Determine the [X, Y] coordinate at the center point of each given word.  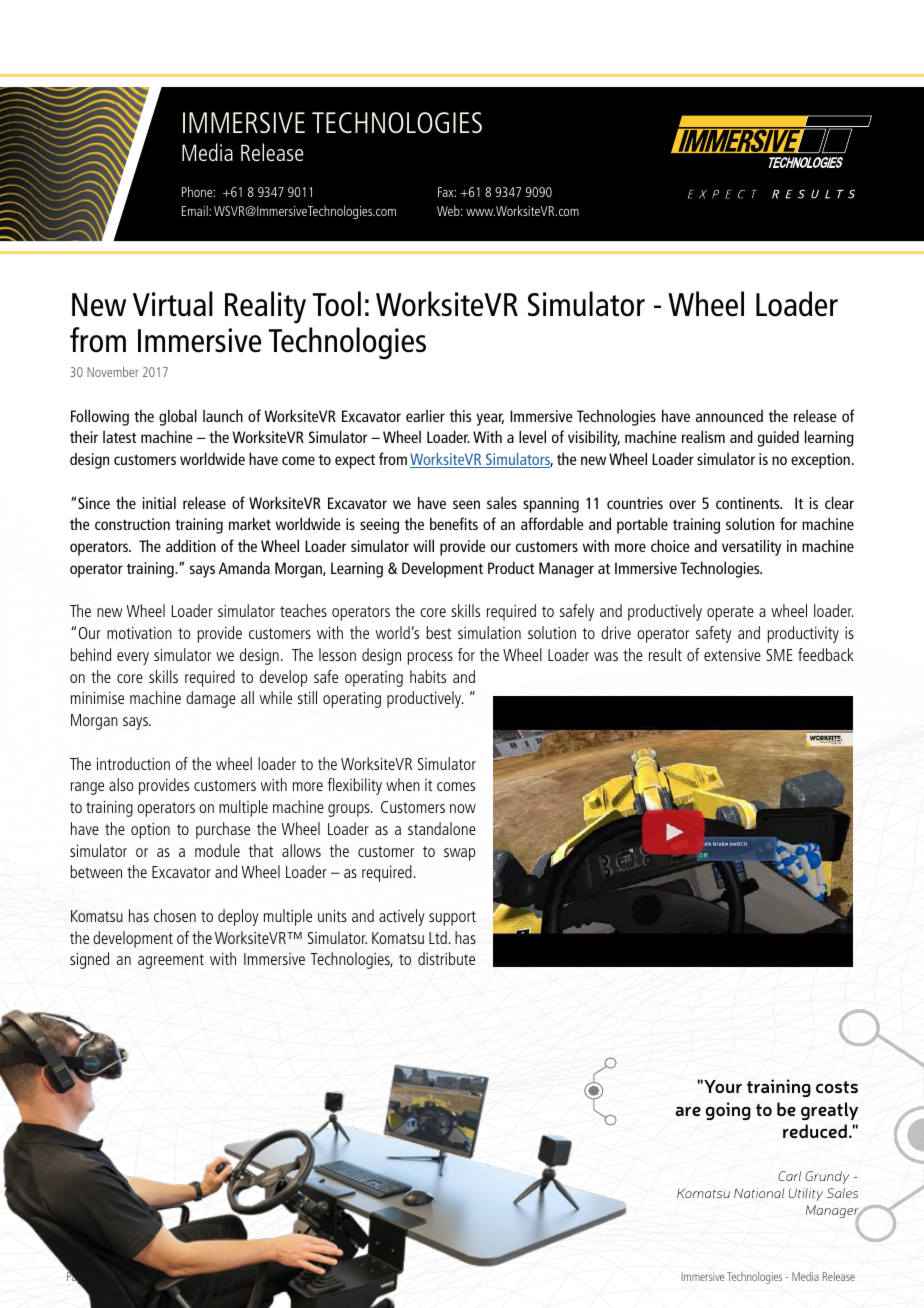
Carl [789, 1176]
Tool [337, 304]
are [688, 1111]
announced [729, 416]
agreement [171, 961]
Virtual [173, 304]
